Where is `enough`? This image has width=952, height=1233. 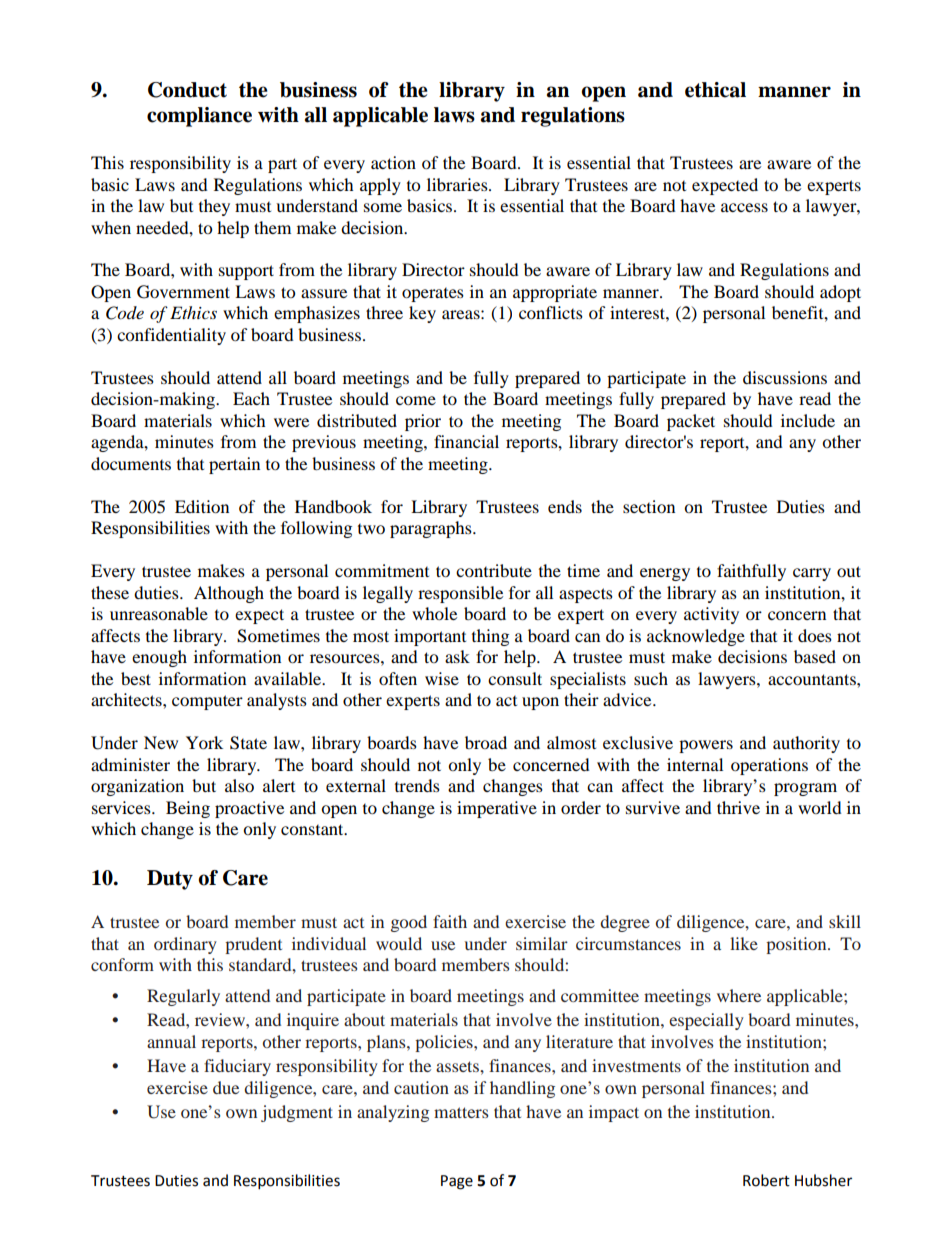
enough is located at coordinates (159, 658).
